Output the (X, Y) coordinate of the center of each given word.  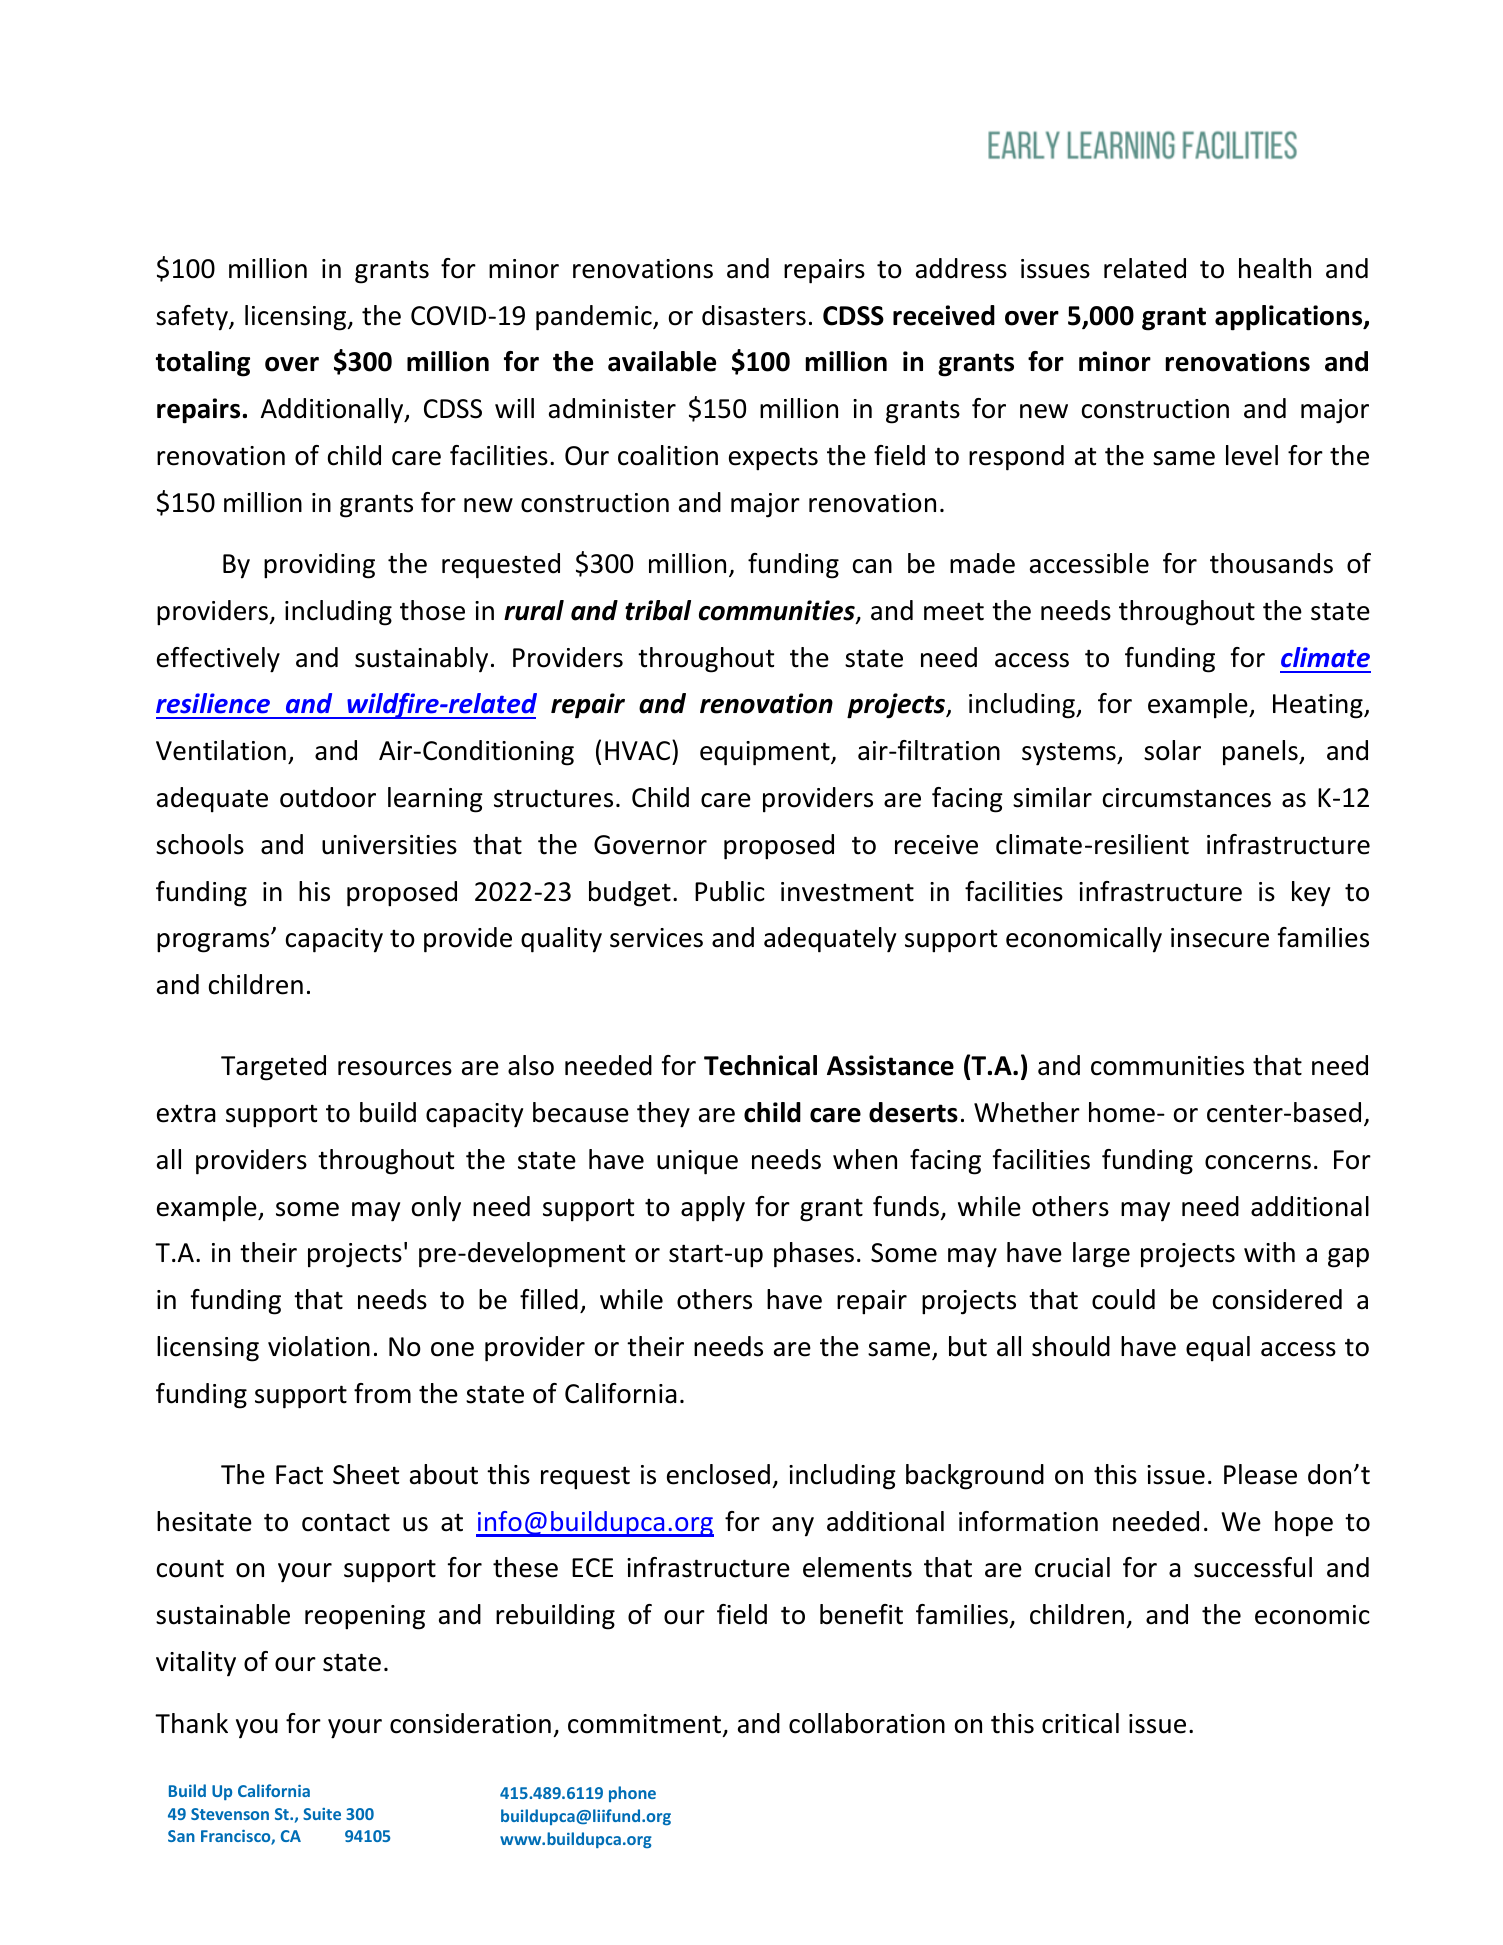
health (1275, 268)
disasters (754, 315)
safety (193, 318)
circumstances (1187, 798)
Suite (322, 1814)
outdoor (328, 797)
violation (319, 1346)
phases (814, 1255)
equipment (766, 753)
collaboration (867, 1723)
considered (1277, 1299)
